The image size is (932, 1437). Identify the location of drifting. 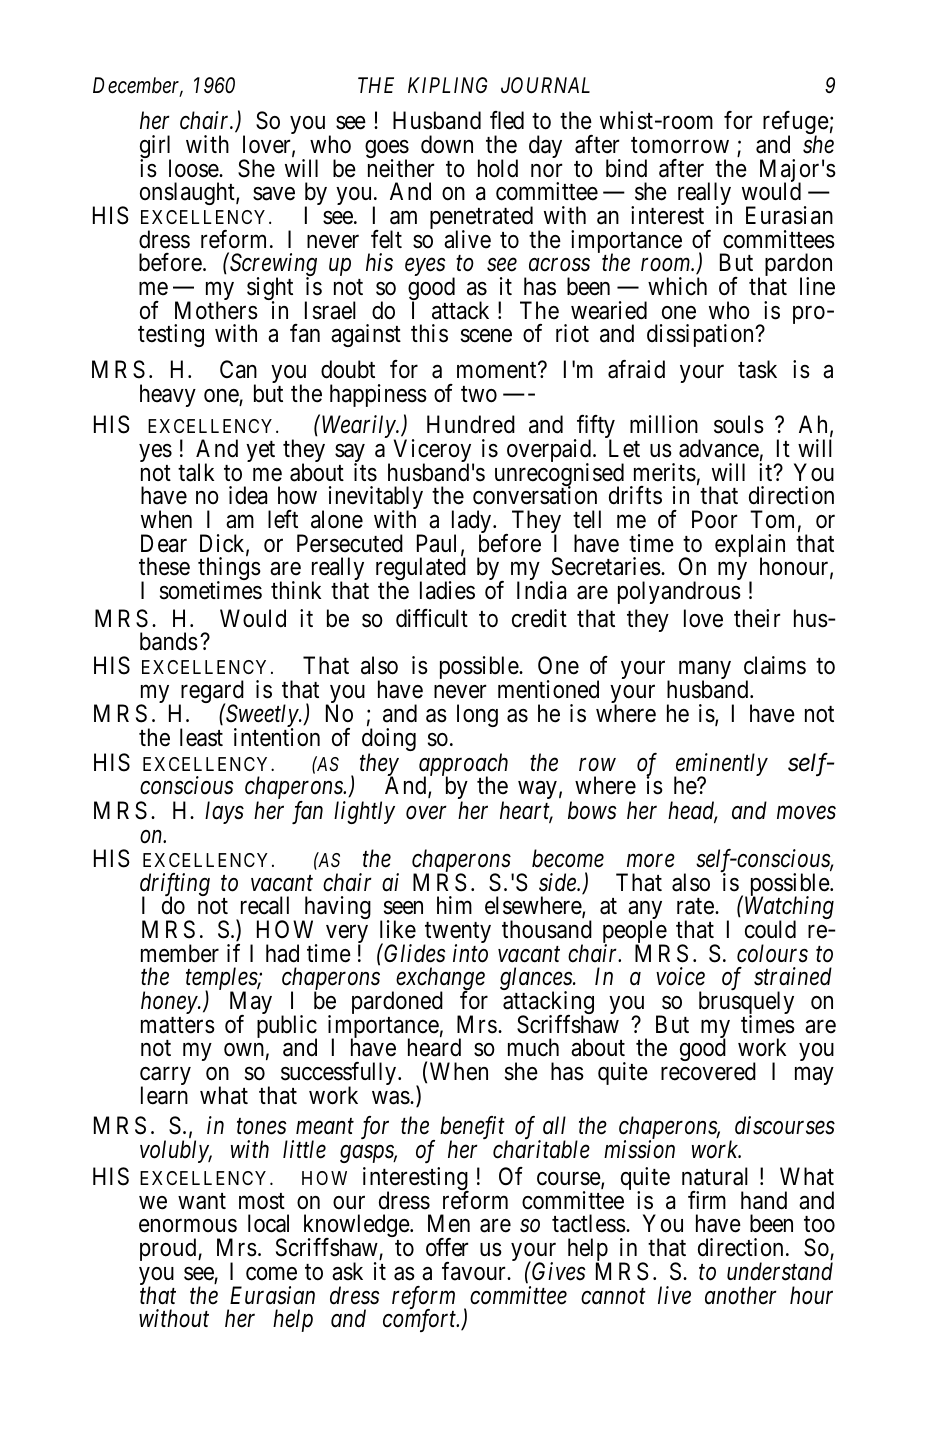
(175, 886).
